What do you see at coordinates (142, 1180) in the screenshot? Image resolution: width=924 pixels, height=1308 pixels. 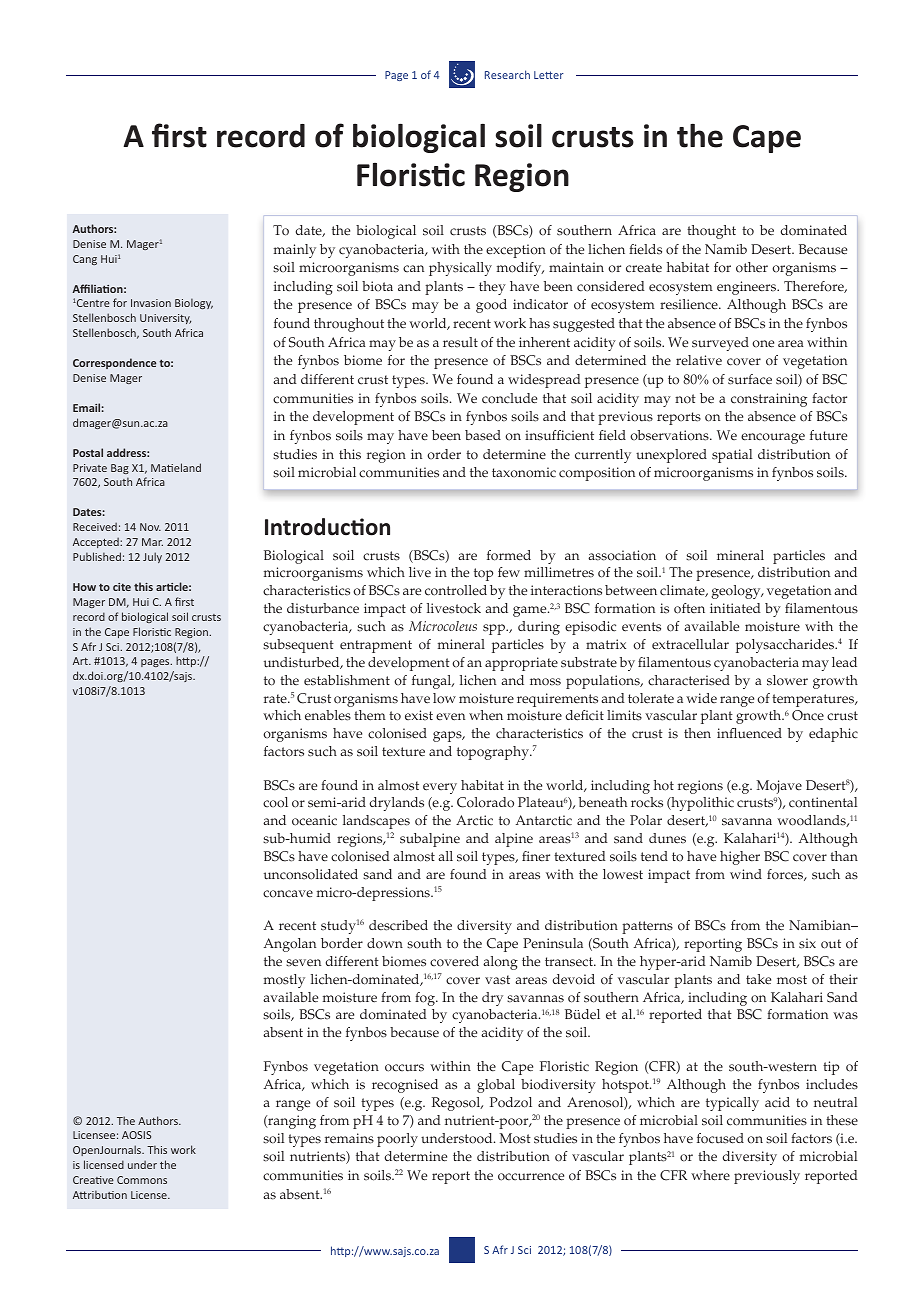 I see `Commons` at bounding box center [142, 1180].
